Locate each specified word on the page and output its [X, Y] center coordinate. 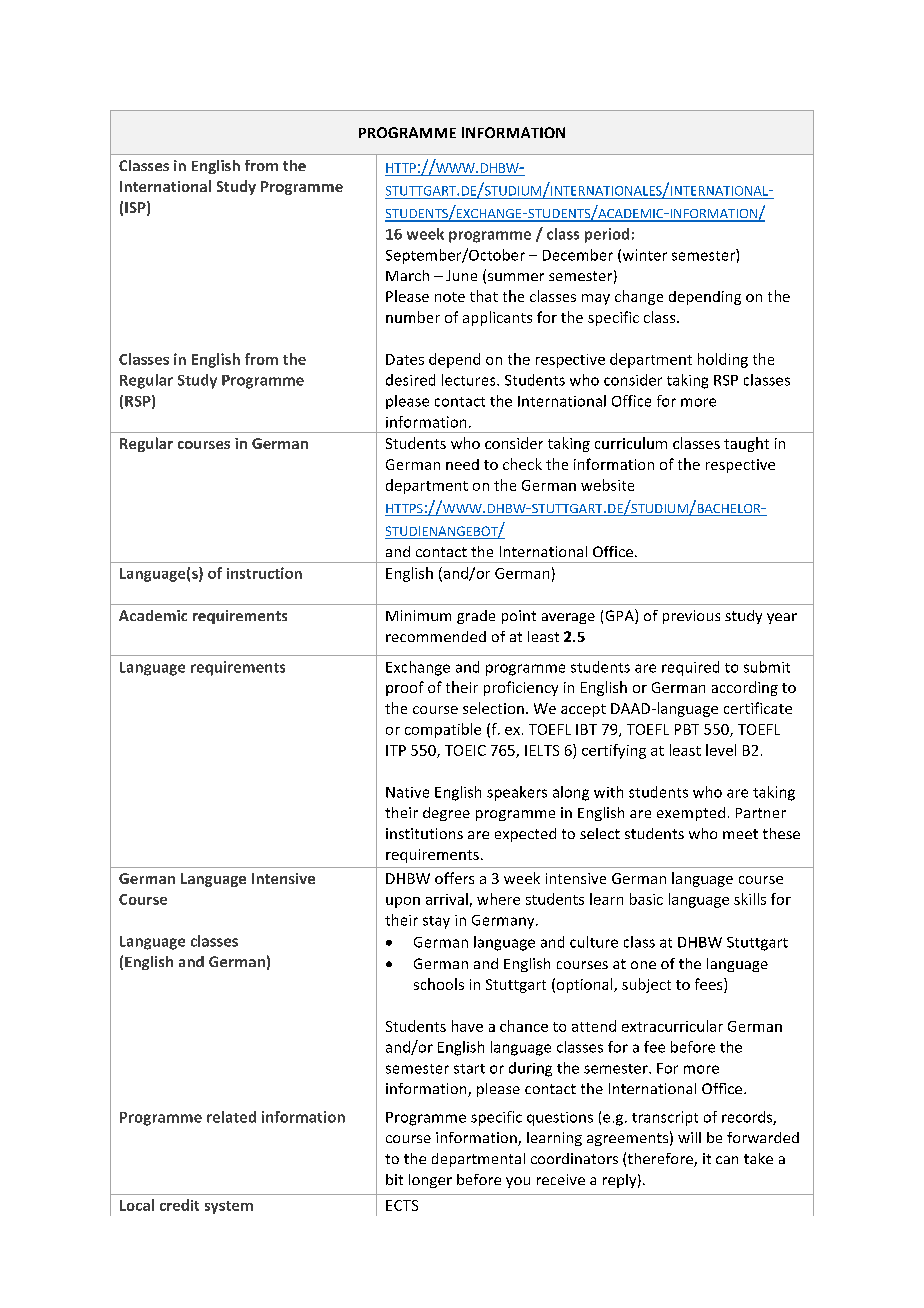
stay [436, 922]
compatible [443, 730]
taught [746, 444]
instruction [264, 573]
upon [403, 902]
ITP [396, 750]
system [229, 1207]
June [461, 275]
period [607, 235]
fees [710, 985]
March [407, 275]
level [721, 750]
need [462, 464]
